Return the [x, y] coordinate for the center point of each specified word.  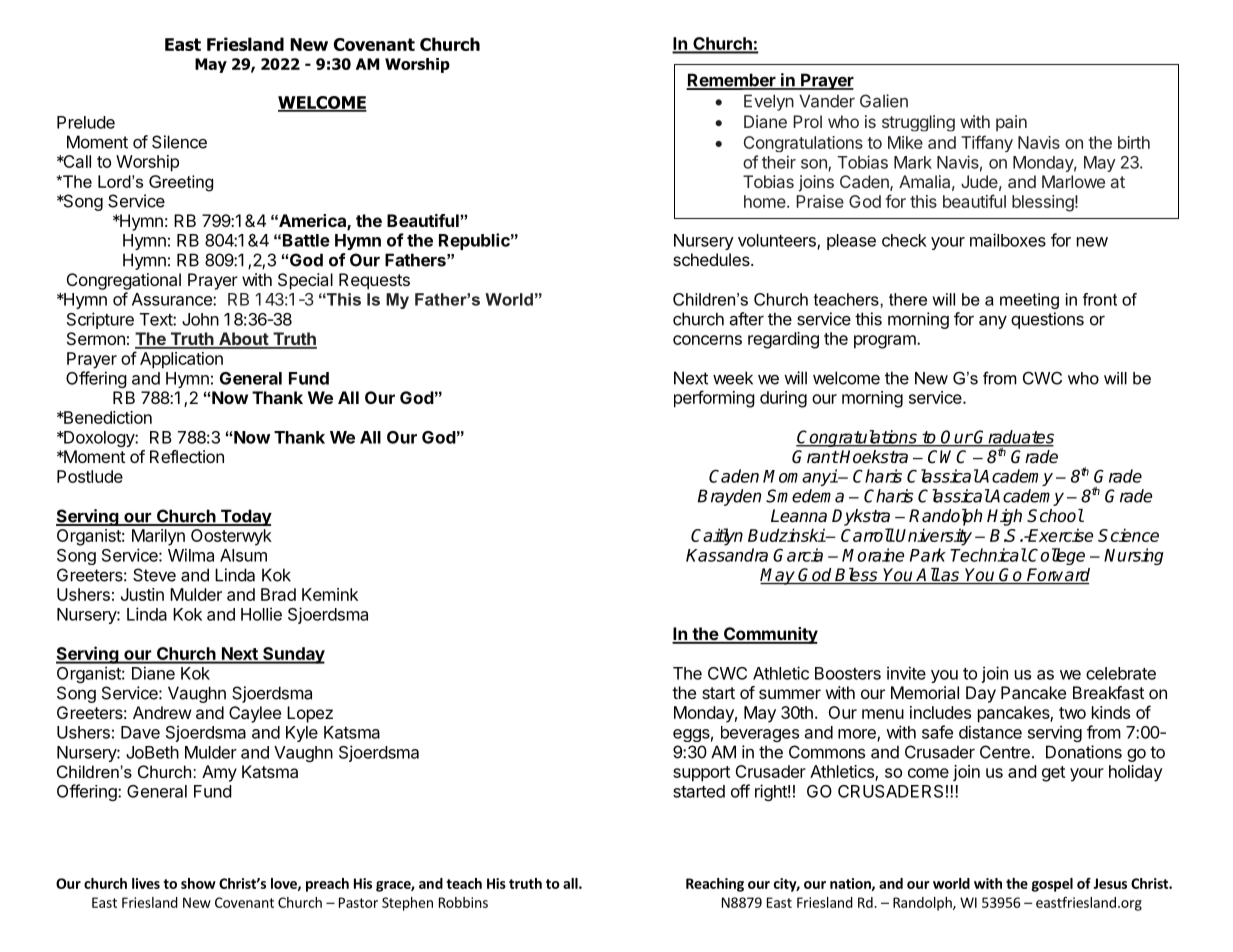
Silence [179, 142]
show [198, 883]
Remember [732, 81]
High [1004, 517]
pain [1011, 123]
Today [245, 517]
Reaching [715, 885]
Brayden [729, 497]
